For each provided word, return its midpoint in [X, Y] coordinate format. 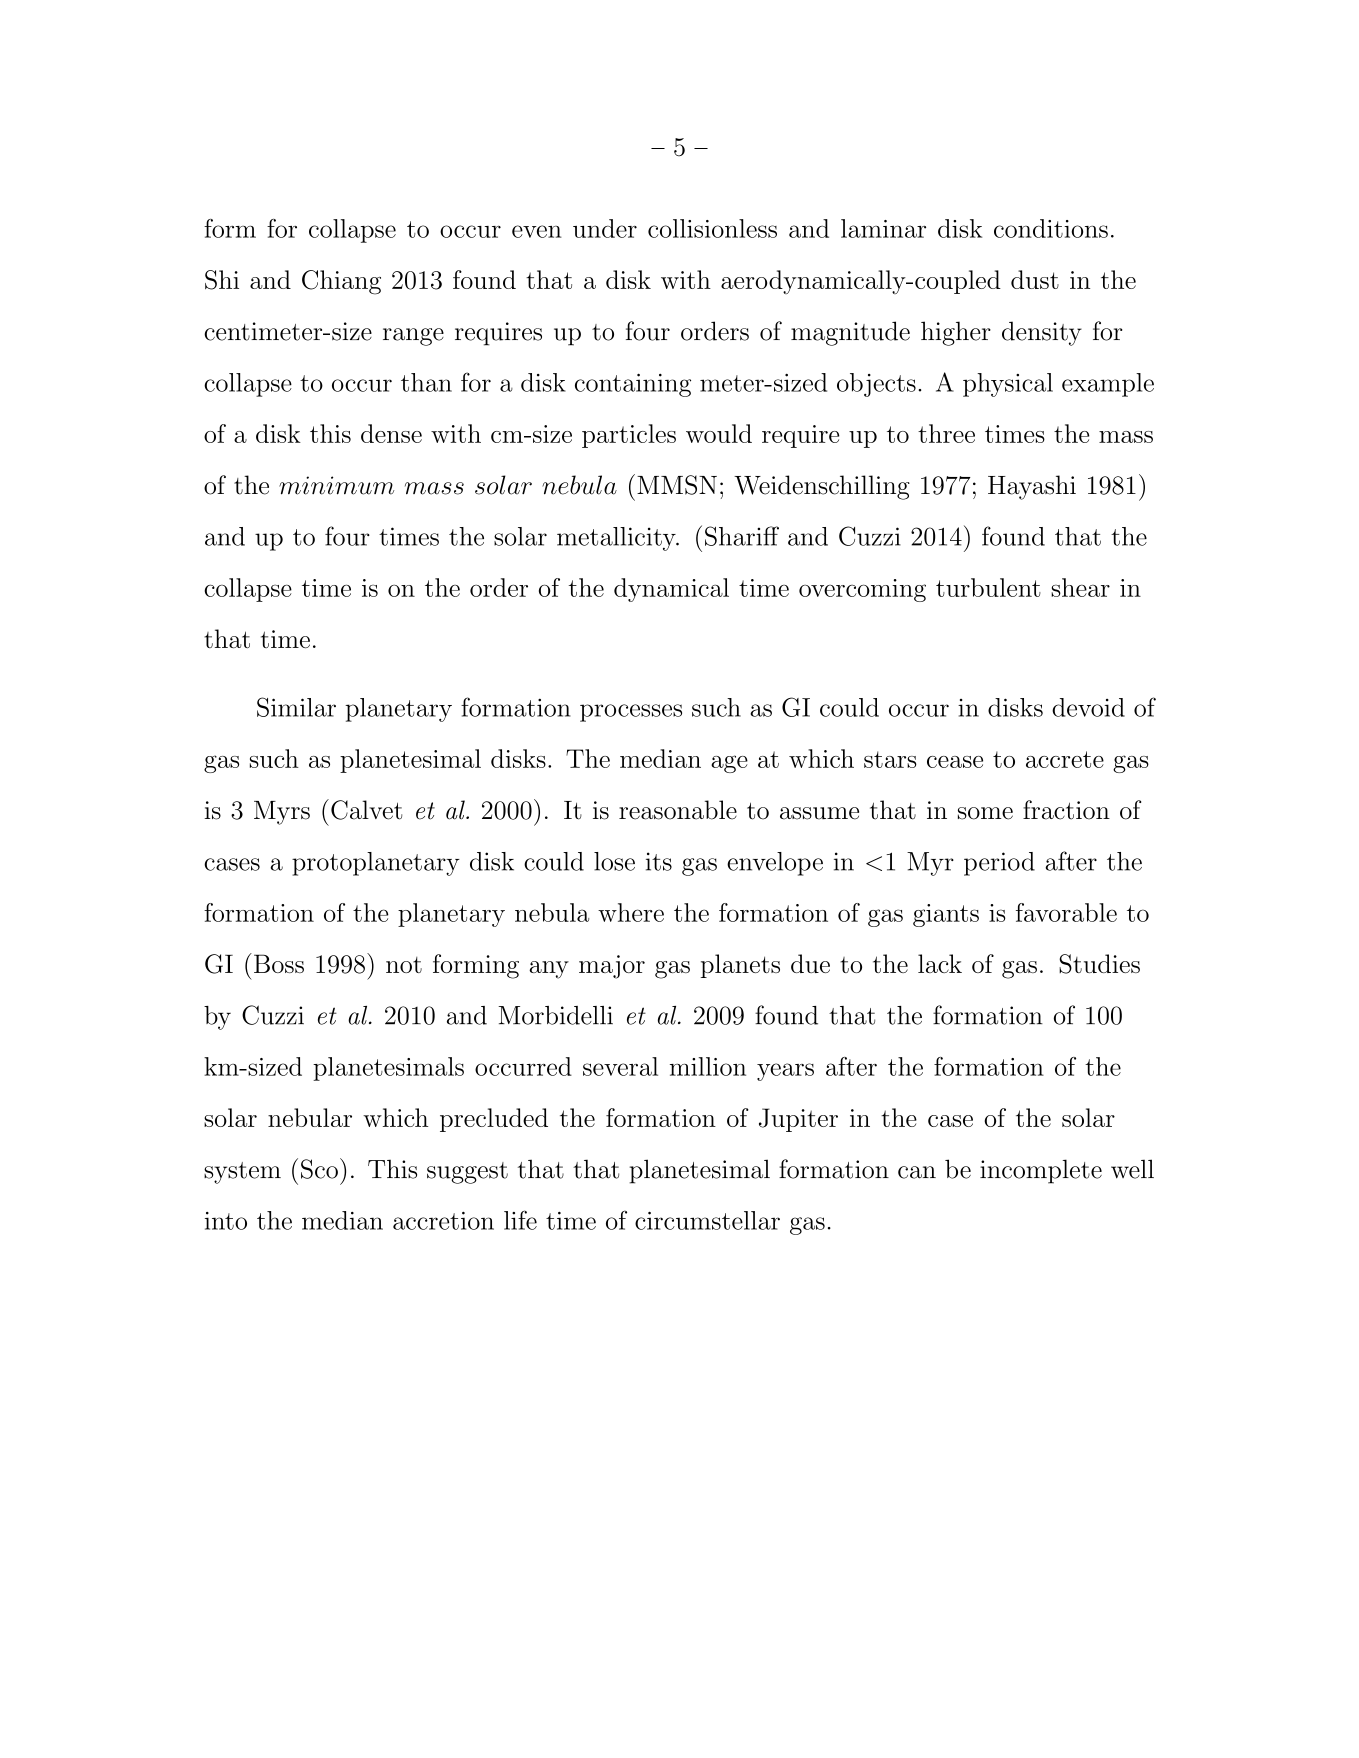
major [612, 967]
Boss [279, 963]
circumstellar [707, 1220]
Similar [296, 707]
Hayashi [1032, 487]
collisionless [712, 228]
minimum [336, 485]
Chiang [341, 282]
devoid [1088, 707]
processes [631, 713]
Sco [319, 1169]
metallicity [617, 539]
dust [1035, 279]
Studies [1099, 964]
